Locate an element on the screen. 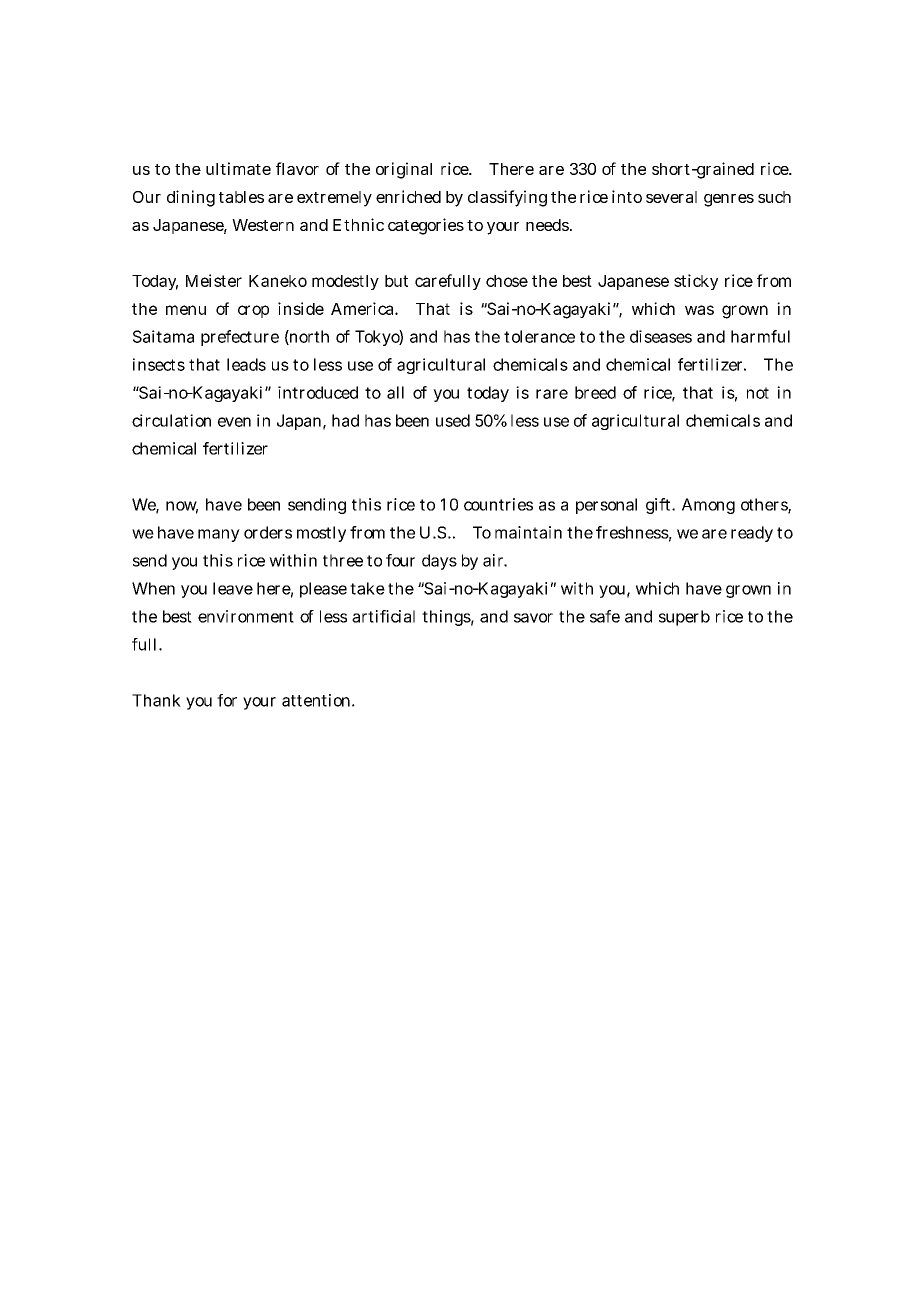  ready is located at coordinates (752, 534).
